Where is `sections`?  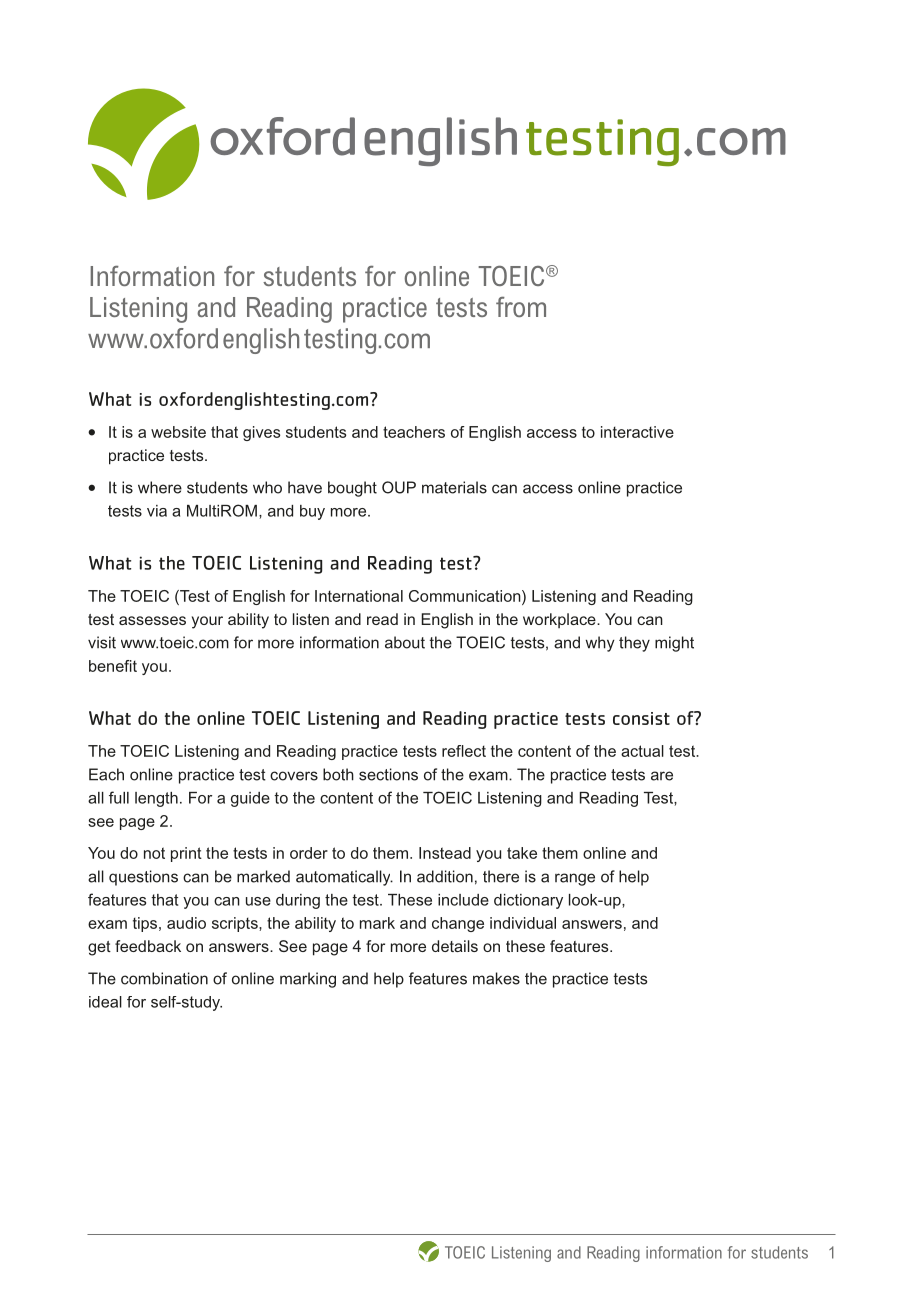
sections is located at coordinates (388, 774).
